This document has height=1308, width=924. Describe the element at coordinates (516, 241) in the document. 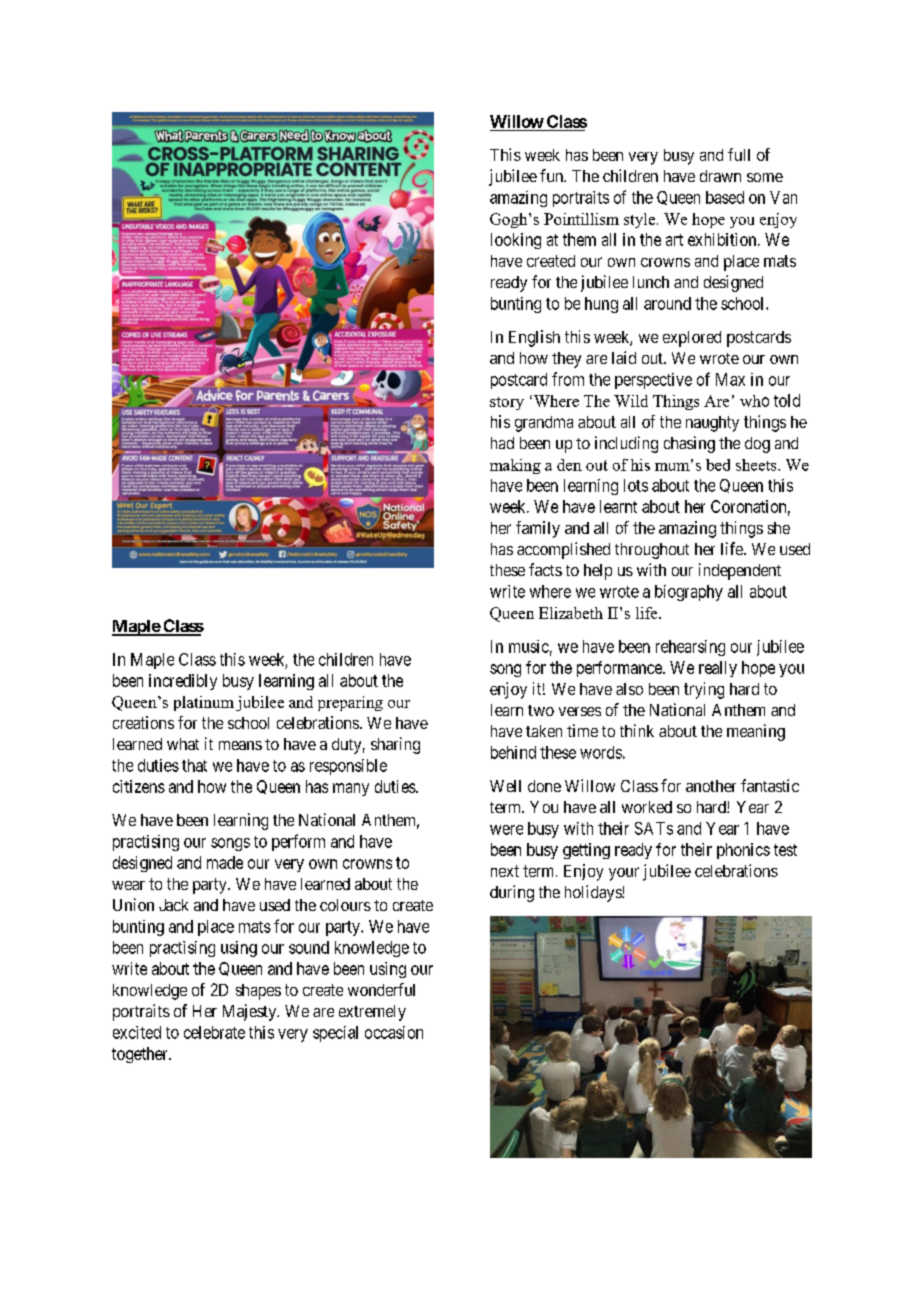

I see `looking` at that location.
